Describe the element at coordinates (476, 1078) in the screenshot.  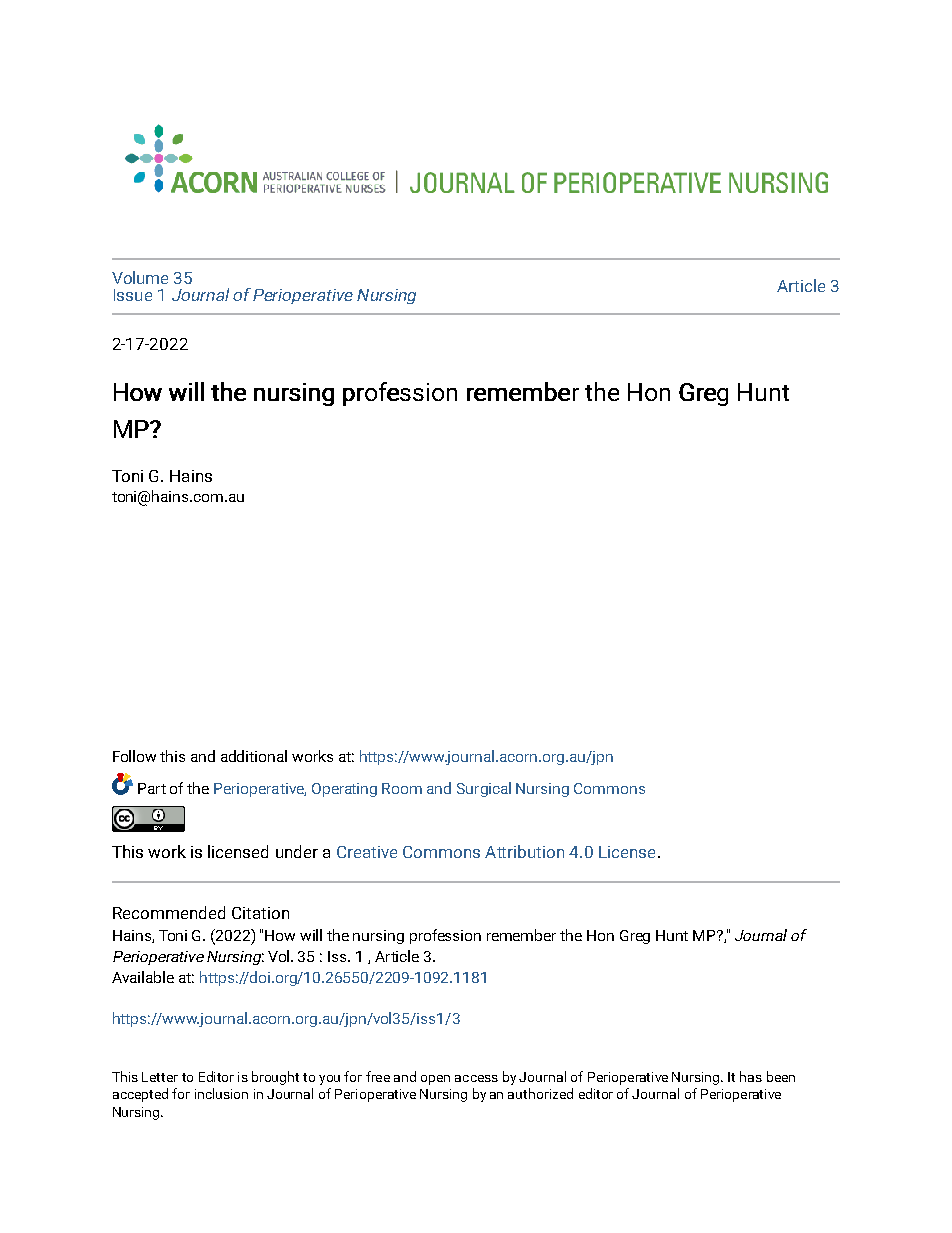
I see `access` at that location.
